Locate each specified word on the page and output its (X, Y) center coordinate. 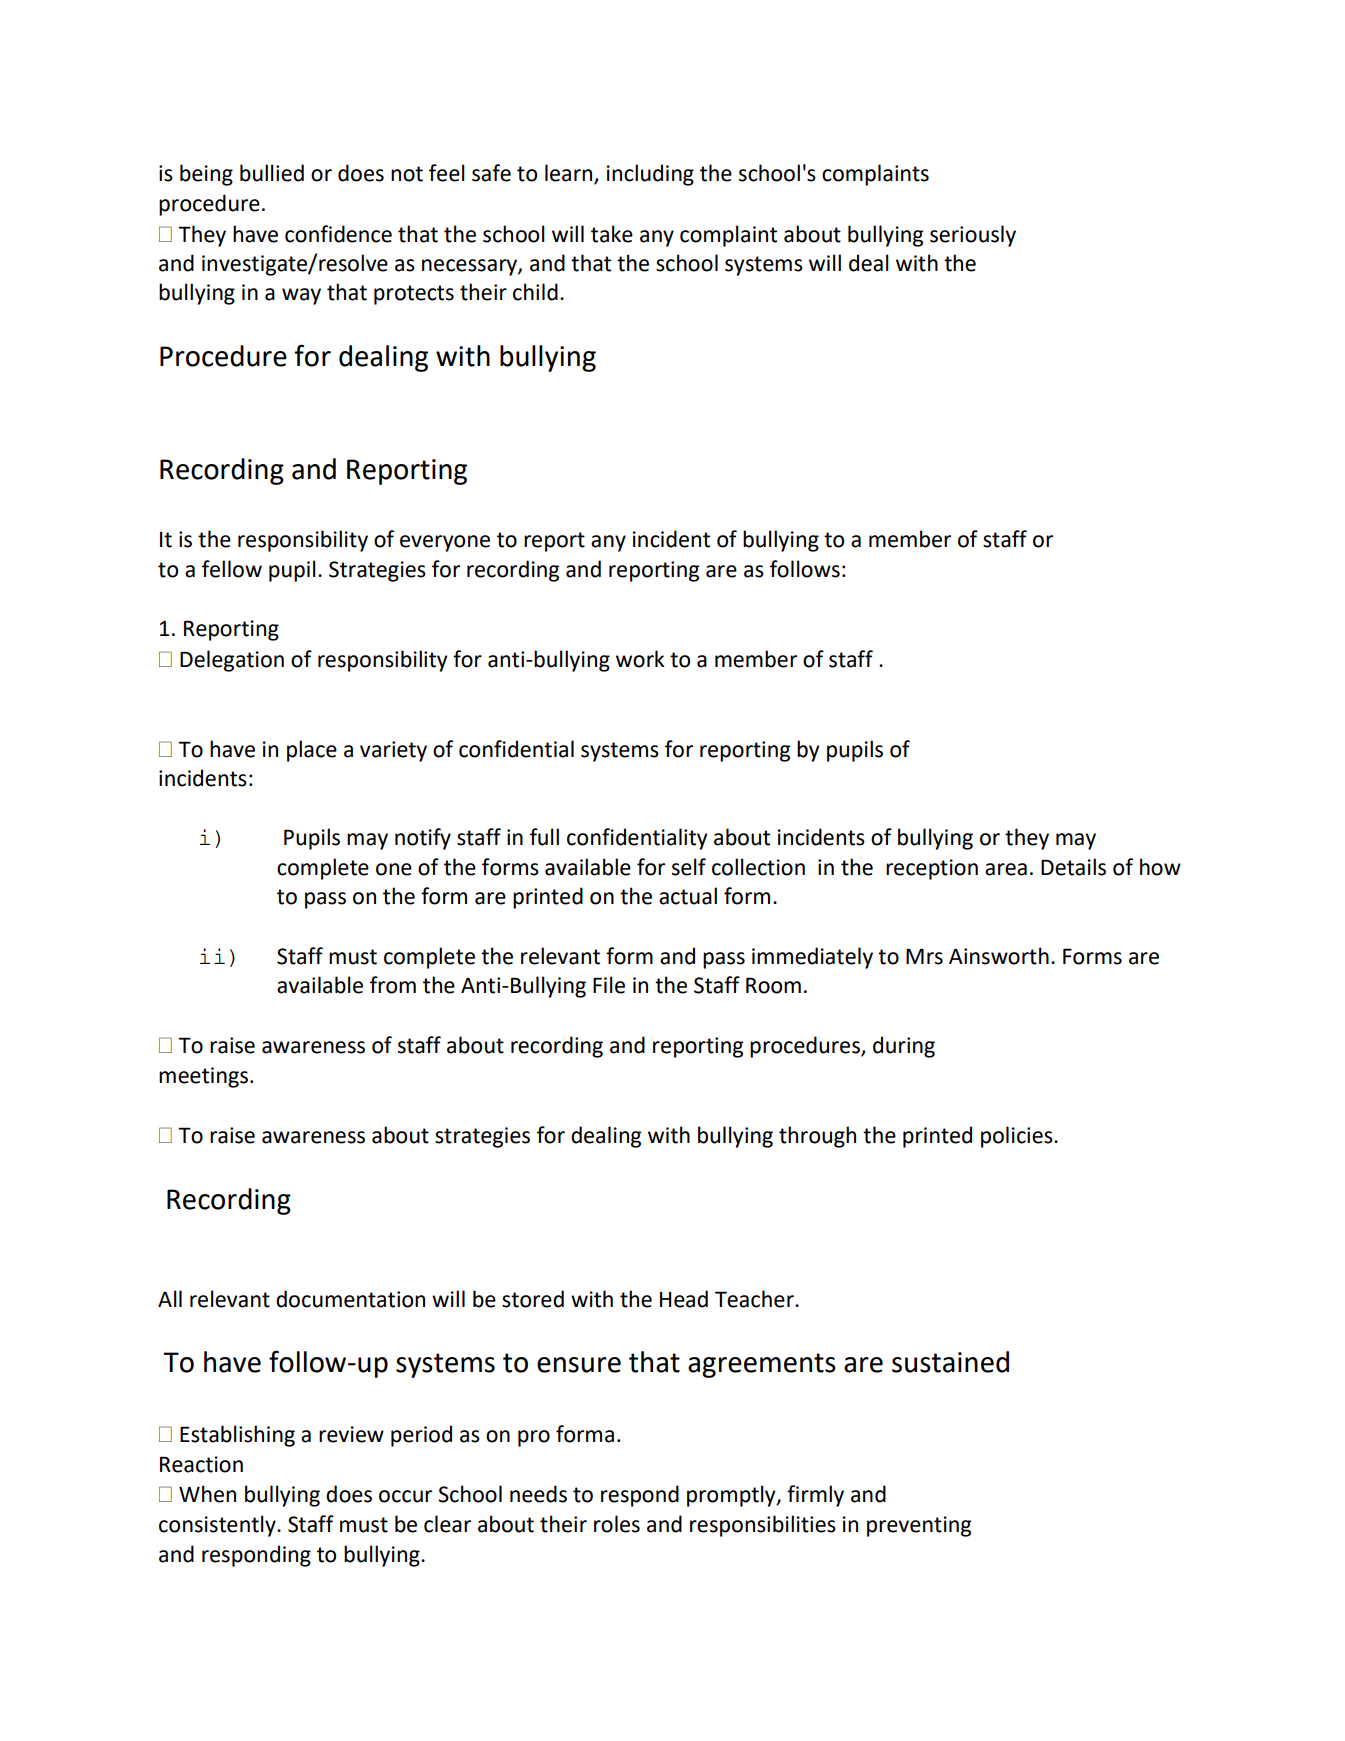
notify (423, 839)
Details (1073, 867)
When (207, 1494)
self (689, 867)
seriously (973, 236)
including (650, 175)
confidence (338, 234)
